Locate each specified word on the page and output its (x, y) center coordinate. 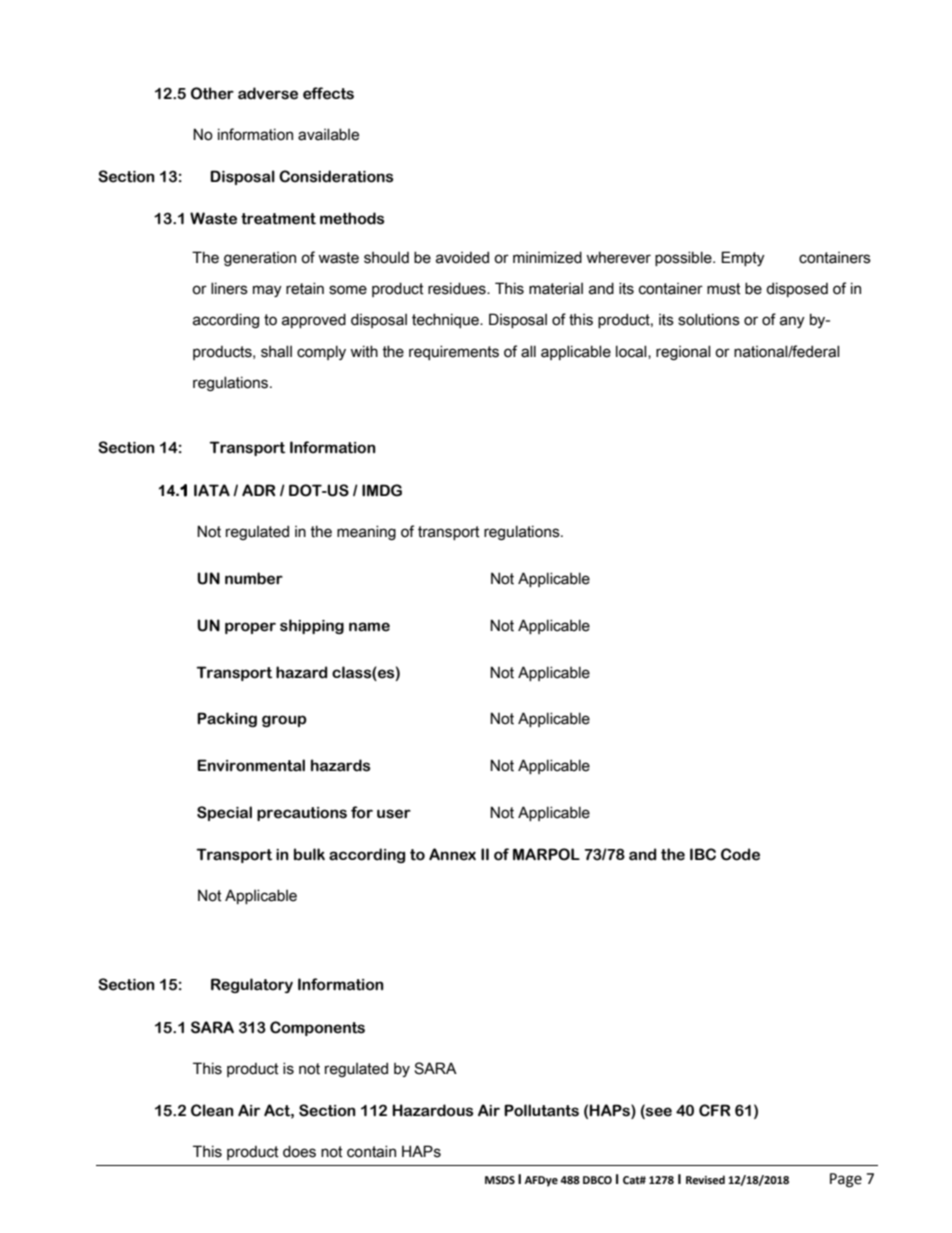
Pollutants (541, 1110)
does (299, 1151)
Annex (452, 854)
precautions (302, 814)
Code (740, 854)
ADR (259, 490)
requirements (454, 352)
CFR (715, 1110)
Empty (743, 258)
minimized (547, 257)
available (328, 134)
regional (683, 352)
